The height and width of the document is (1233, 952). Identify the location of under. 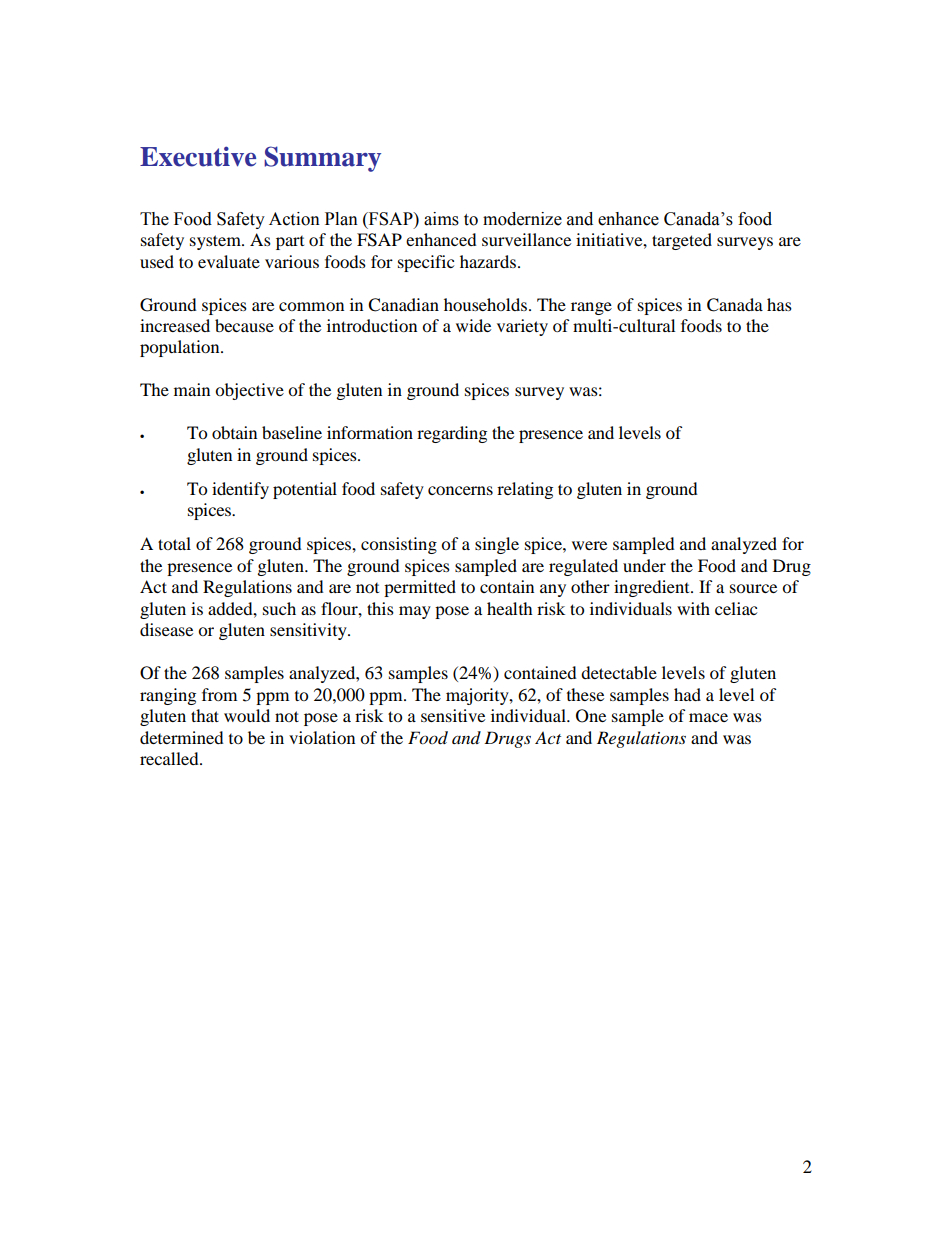
(644, 565).
